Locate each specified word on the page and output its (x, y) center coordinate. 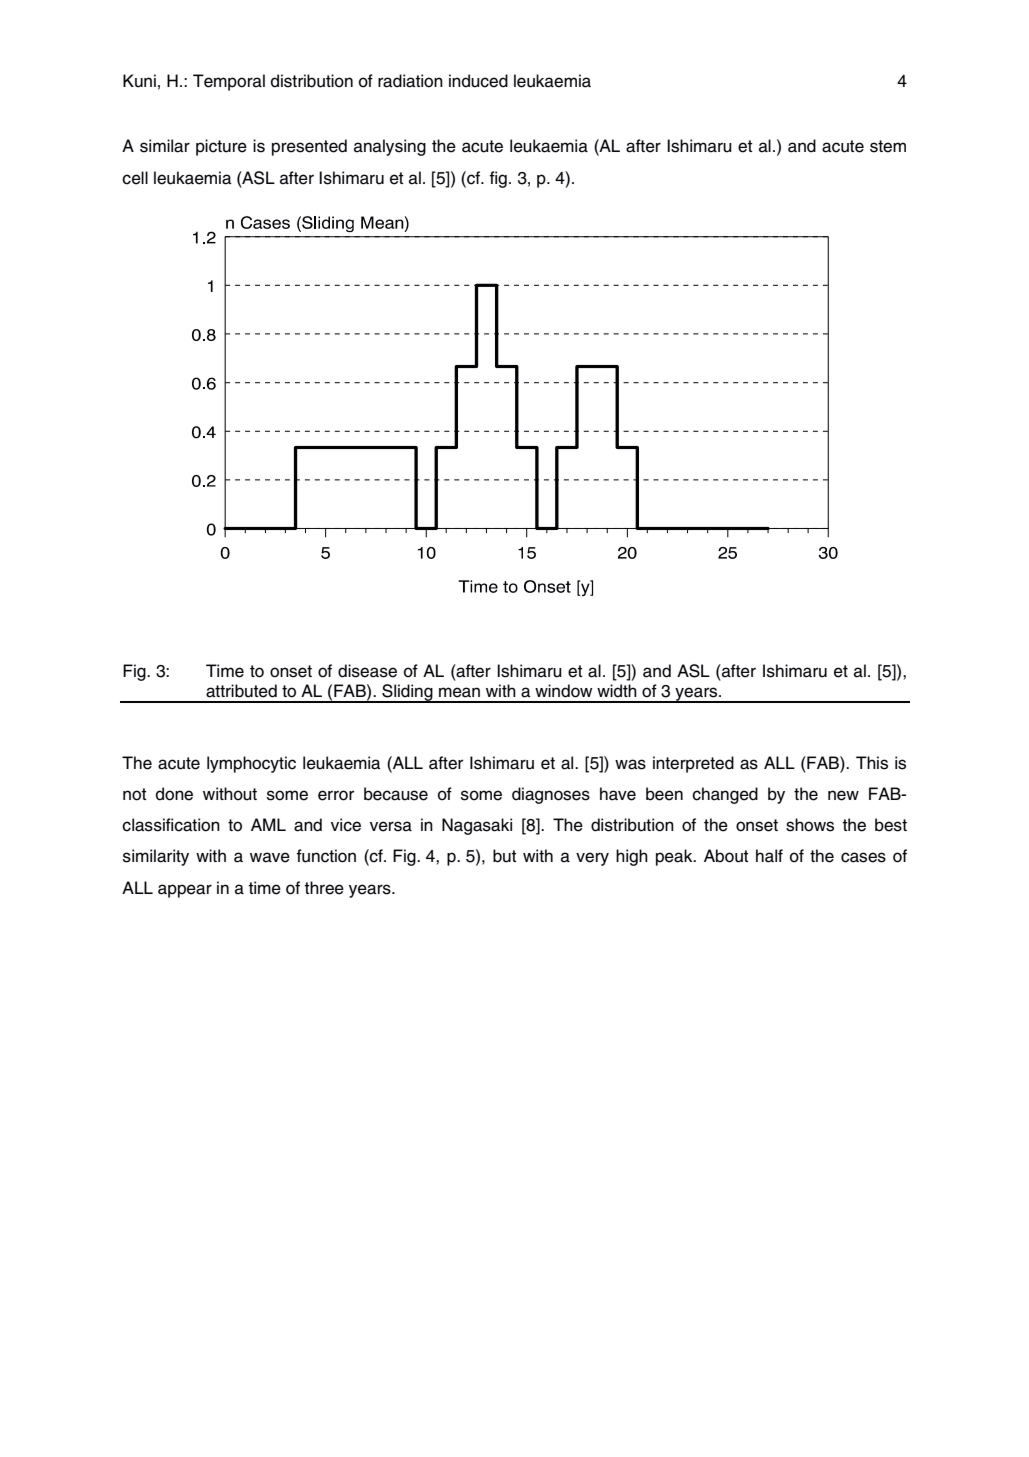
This (872, 763)
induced (478, 81)
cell (135, 178)
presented (309, 147)
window (563, 691)
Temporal (229, 82)
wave (270, 857)
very (592, 859)
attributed (241, 691)
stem (888, 146)
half (769, 856)
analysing (390, 147)
